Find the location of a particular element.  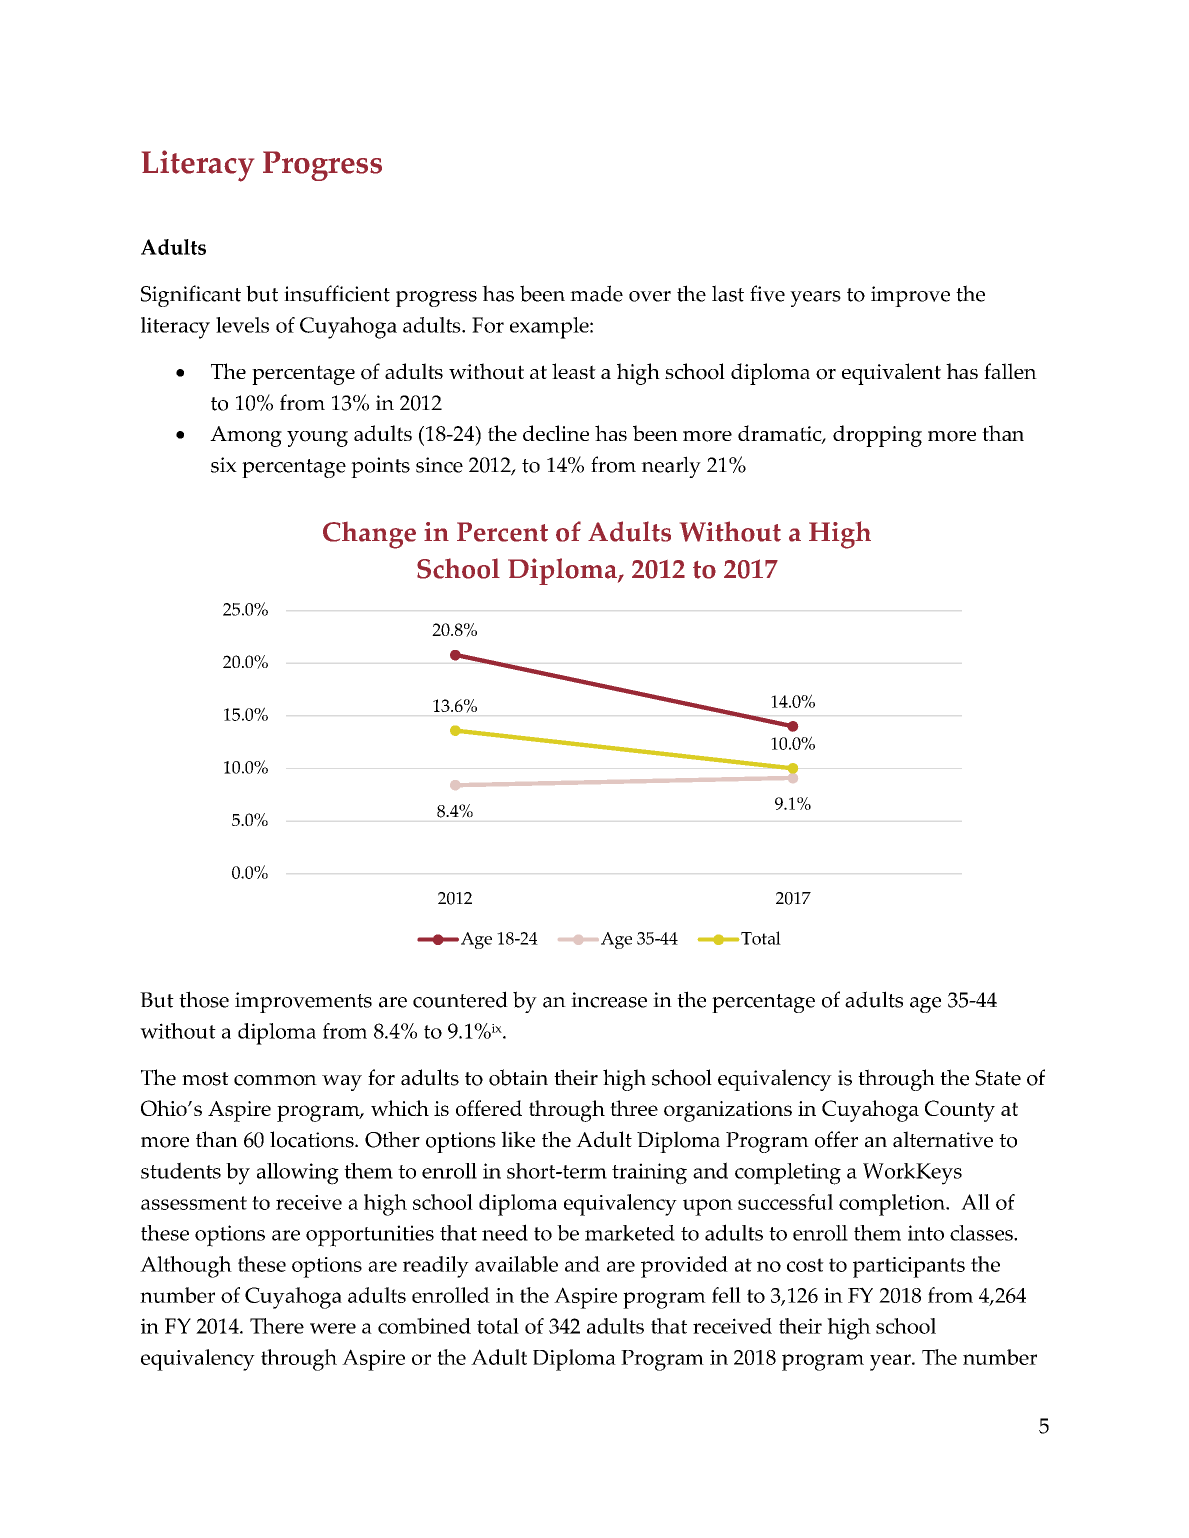

increase is located at coordinates (609, 1000).
